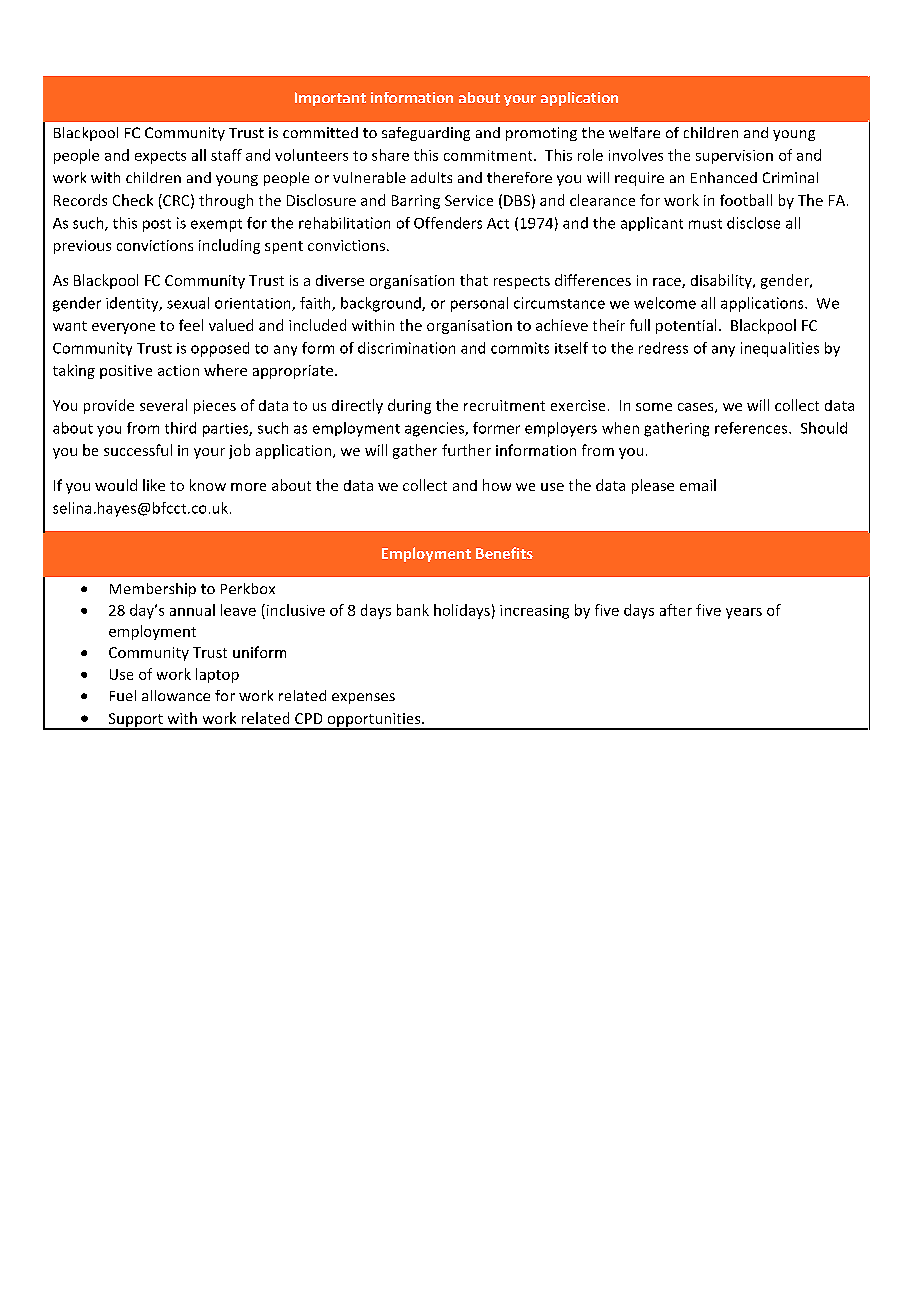  Describe the element at coordinates (157, 225) in the screenshot. I see `post` at that location.
